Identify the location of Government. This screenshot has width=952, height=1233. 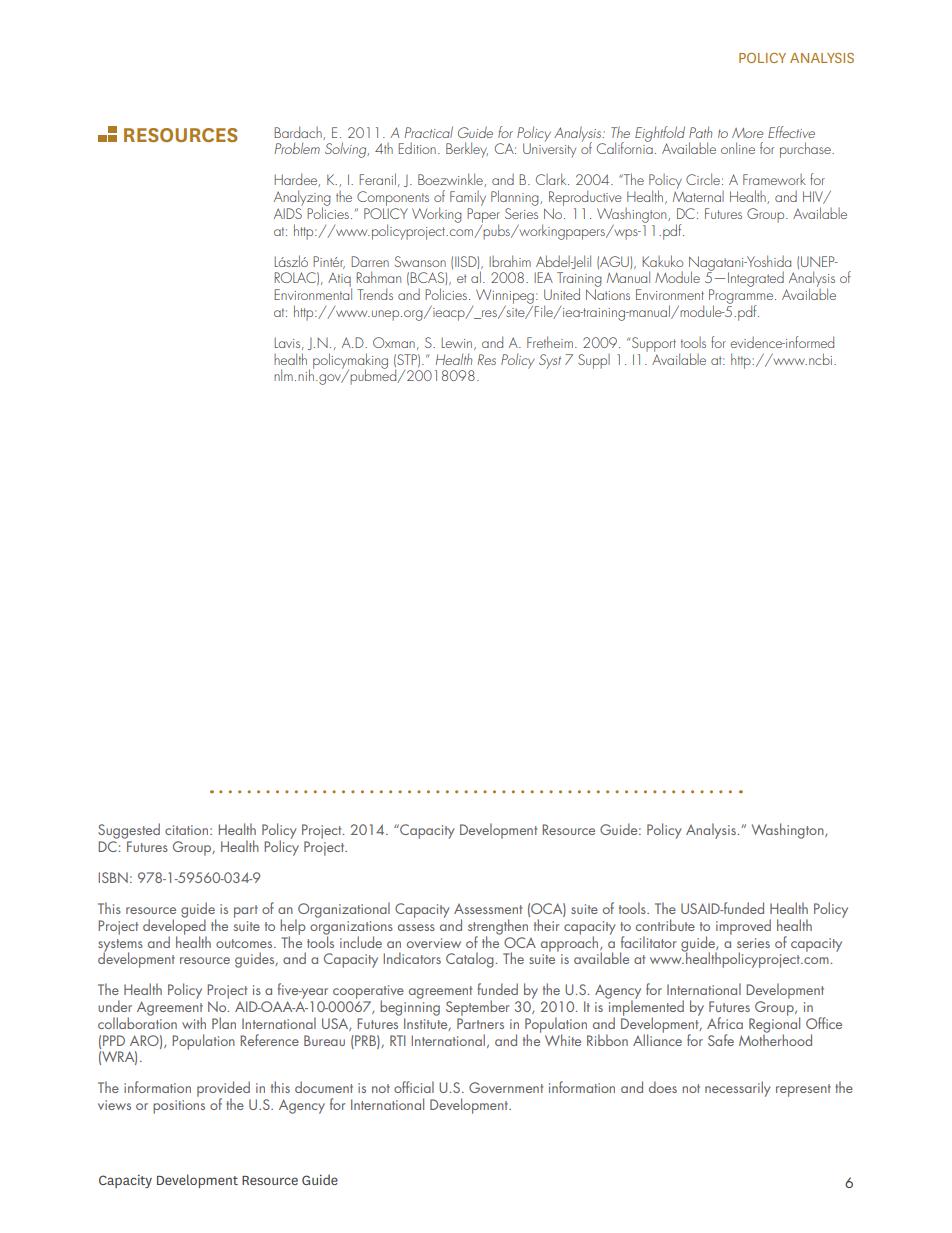
(506, 1087).
